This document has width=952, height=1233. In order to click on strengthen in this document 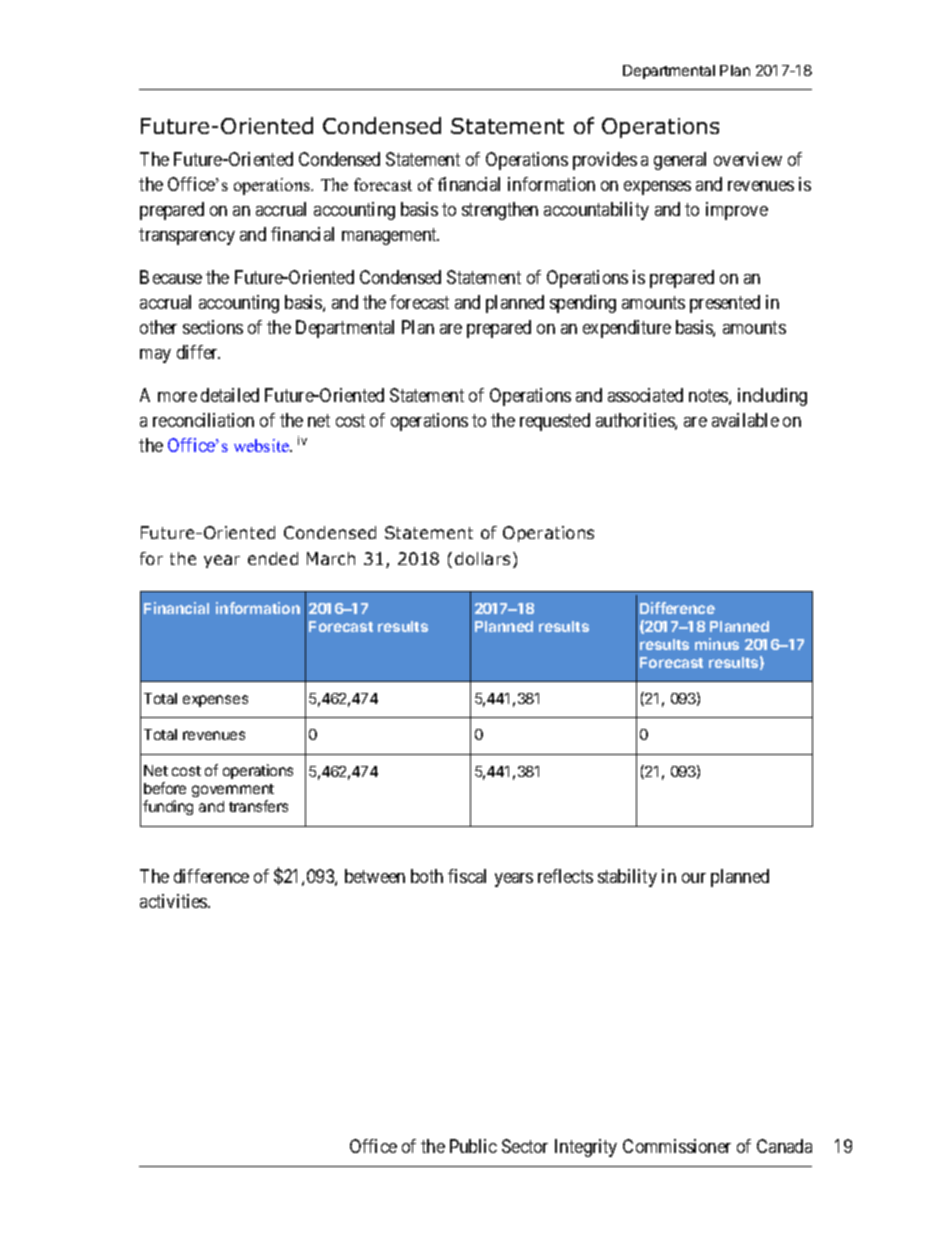, I will do `click(500, 211)`.
